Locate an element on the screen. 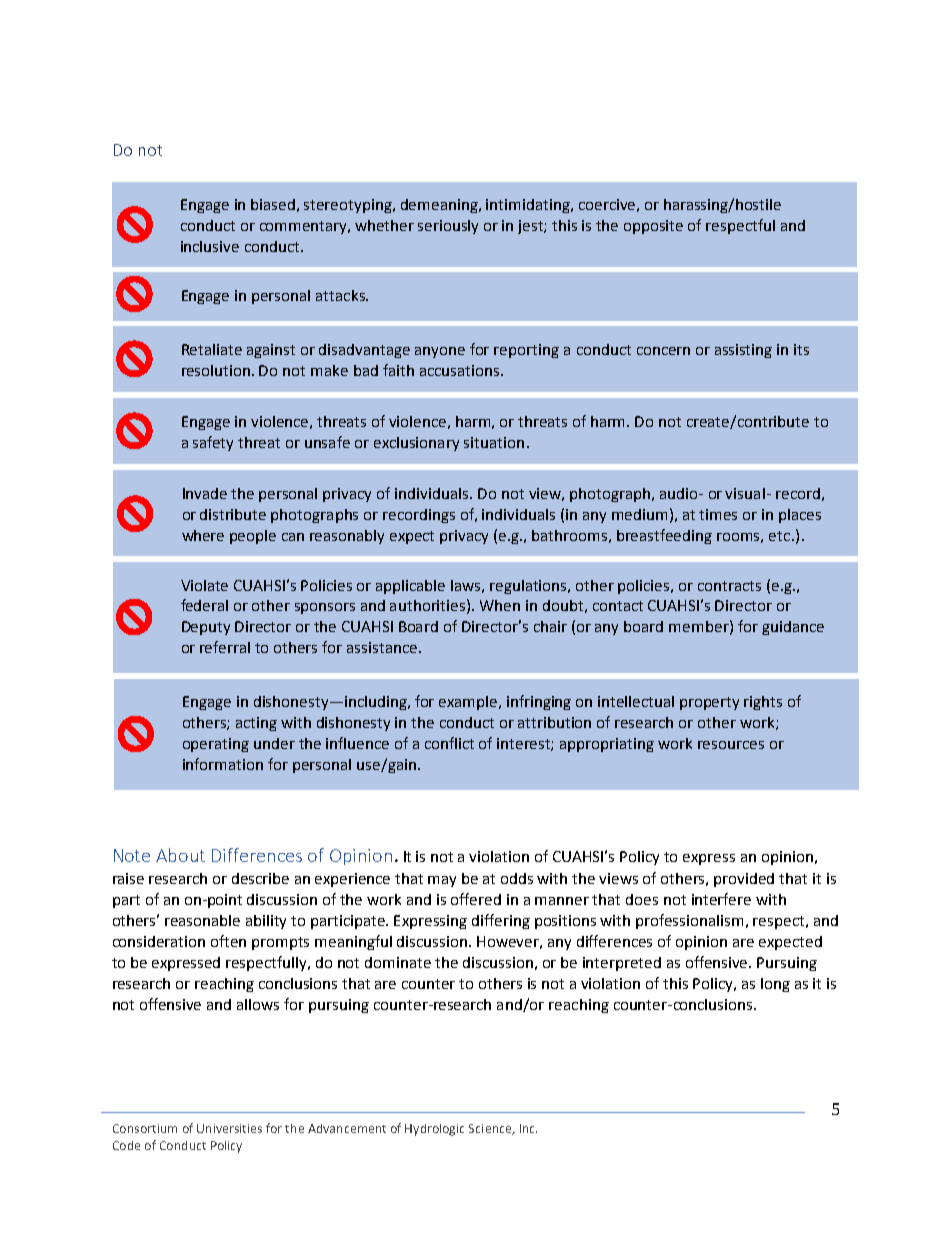 Image resolution: width=952 pixels, height=1233 pixels. inclusive is located at coordinates (210, 246).
